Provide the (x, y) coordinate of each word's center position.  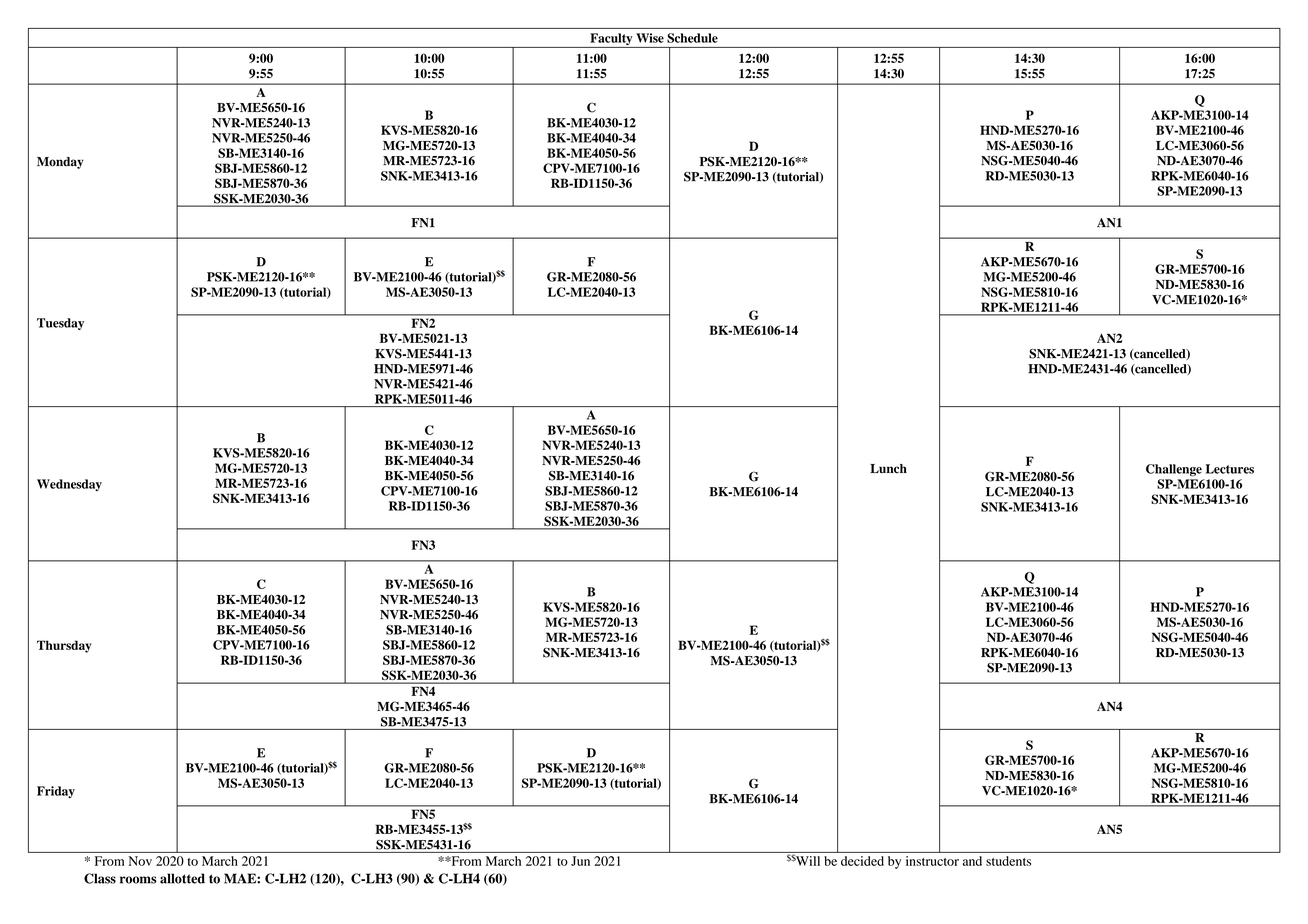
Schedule (692, 38)
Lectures (1230, 469)
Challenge (1174, 470)
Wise (650, 38)
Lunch (888, 468)
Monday (60, 163)
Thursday (64, 646)
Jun (580, 861)
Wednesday (69, 485)
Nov (140, 861)
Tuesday (60, 324)
